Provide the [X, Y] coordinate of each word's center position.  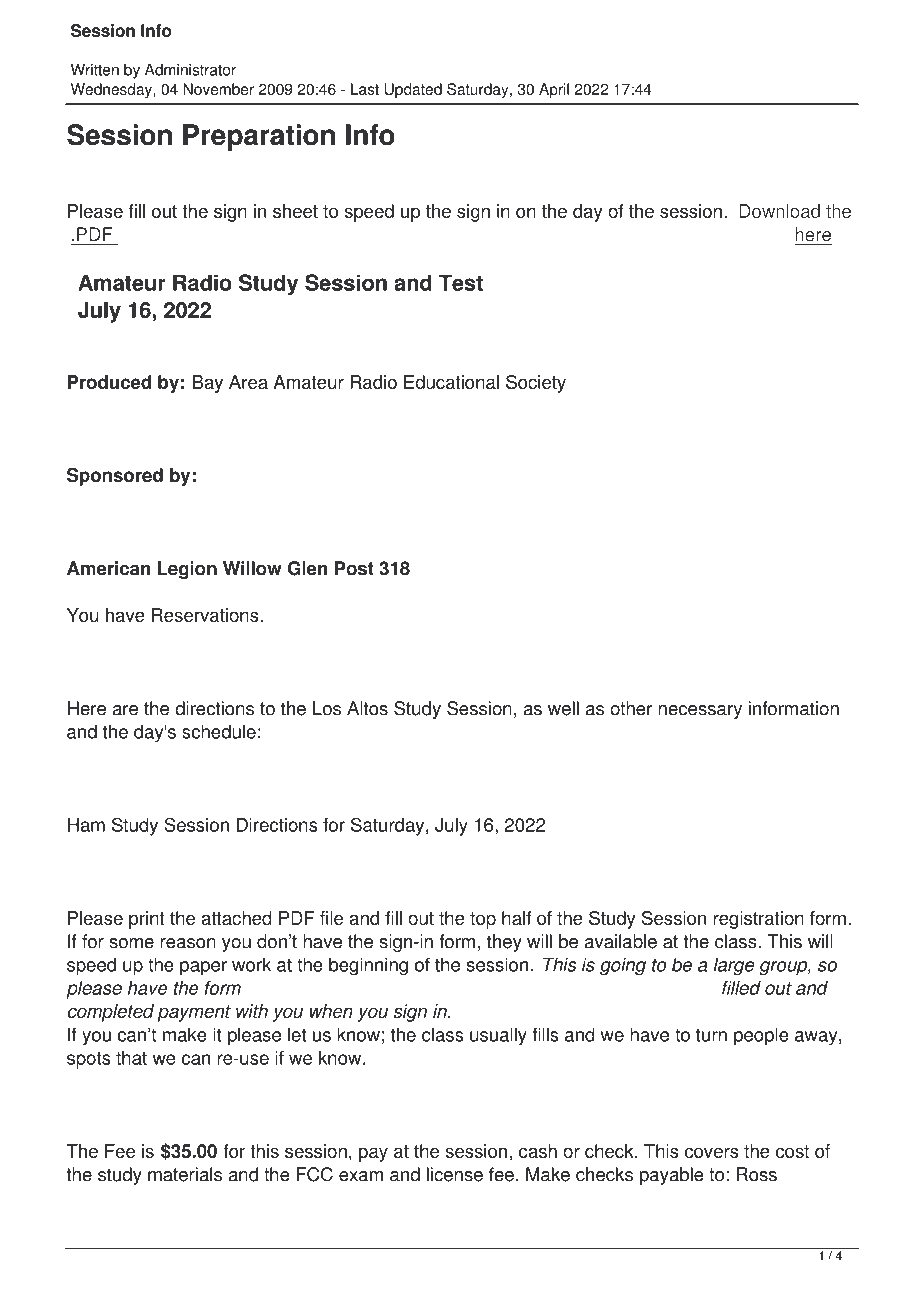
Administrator [190, 70]
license [455, 1174]
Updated [413, 90]
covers [712, 1152]
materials [185, 1174]
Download [780, 212]
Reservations [206, 615]
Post [354, 568]
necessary [700, 712]
